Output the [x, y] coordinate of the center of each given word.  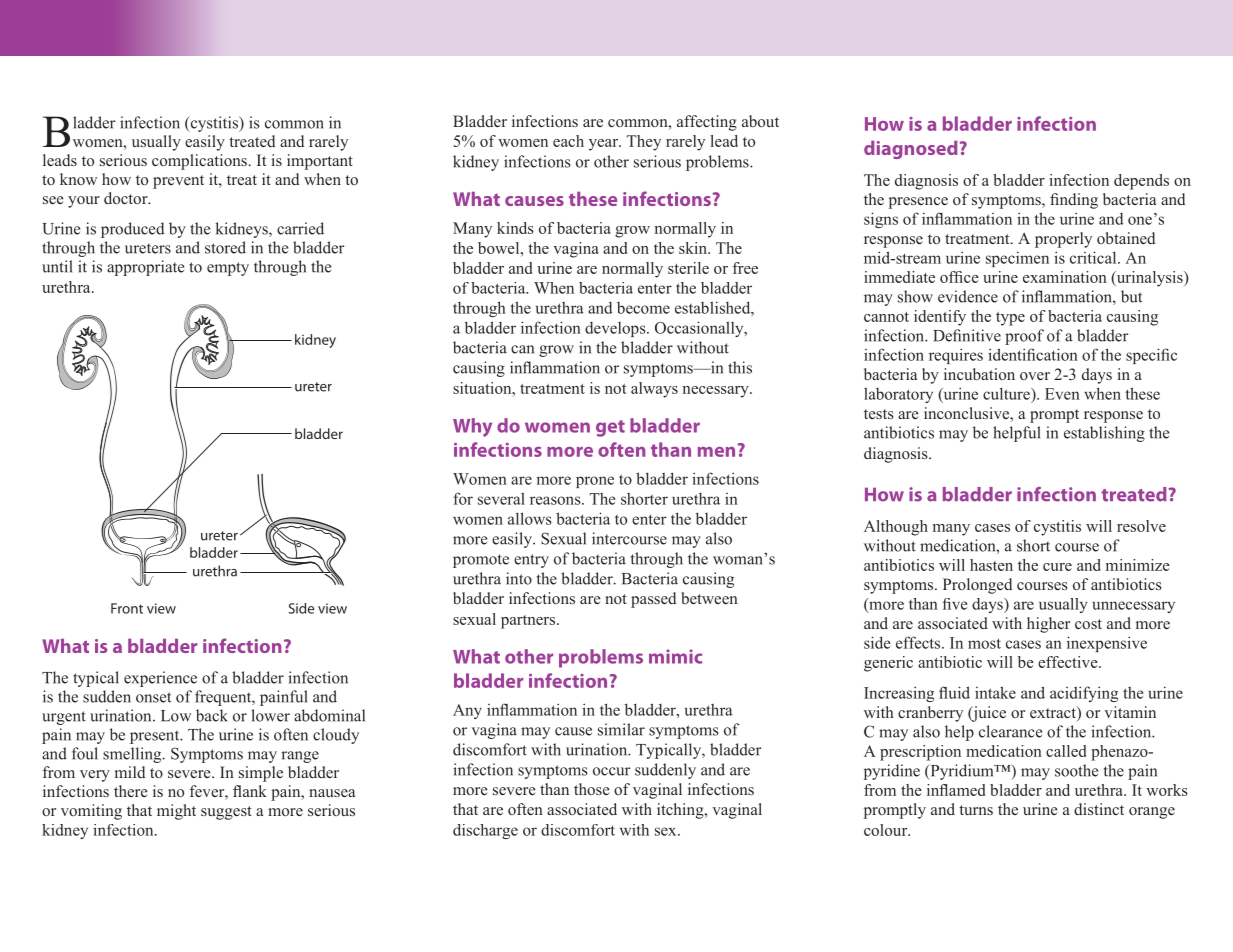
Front [127, 608]
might [176, 812]
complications [199, 162]
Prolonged [977, 586]
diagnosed [911, 150]
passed [653, 600]
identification [1033, 354]
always [654, 390]
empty [228, 269]
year [604, 145]
